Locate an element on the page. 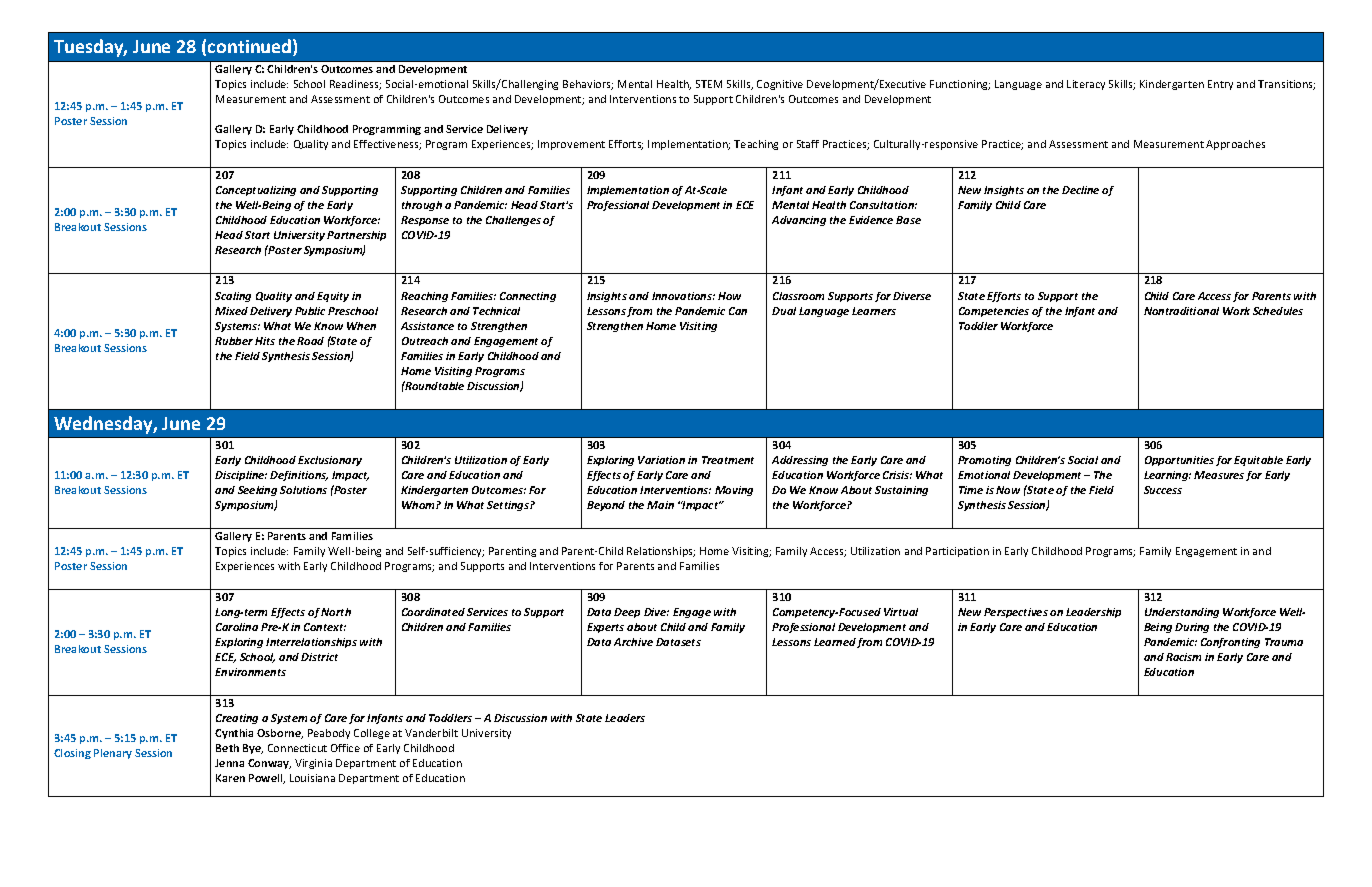 This page has height=887, width=1372. Success is located at coordinates (1163, 490).
